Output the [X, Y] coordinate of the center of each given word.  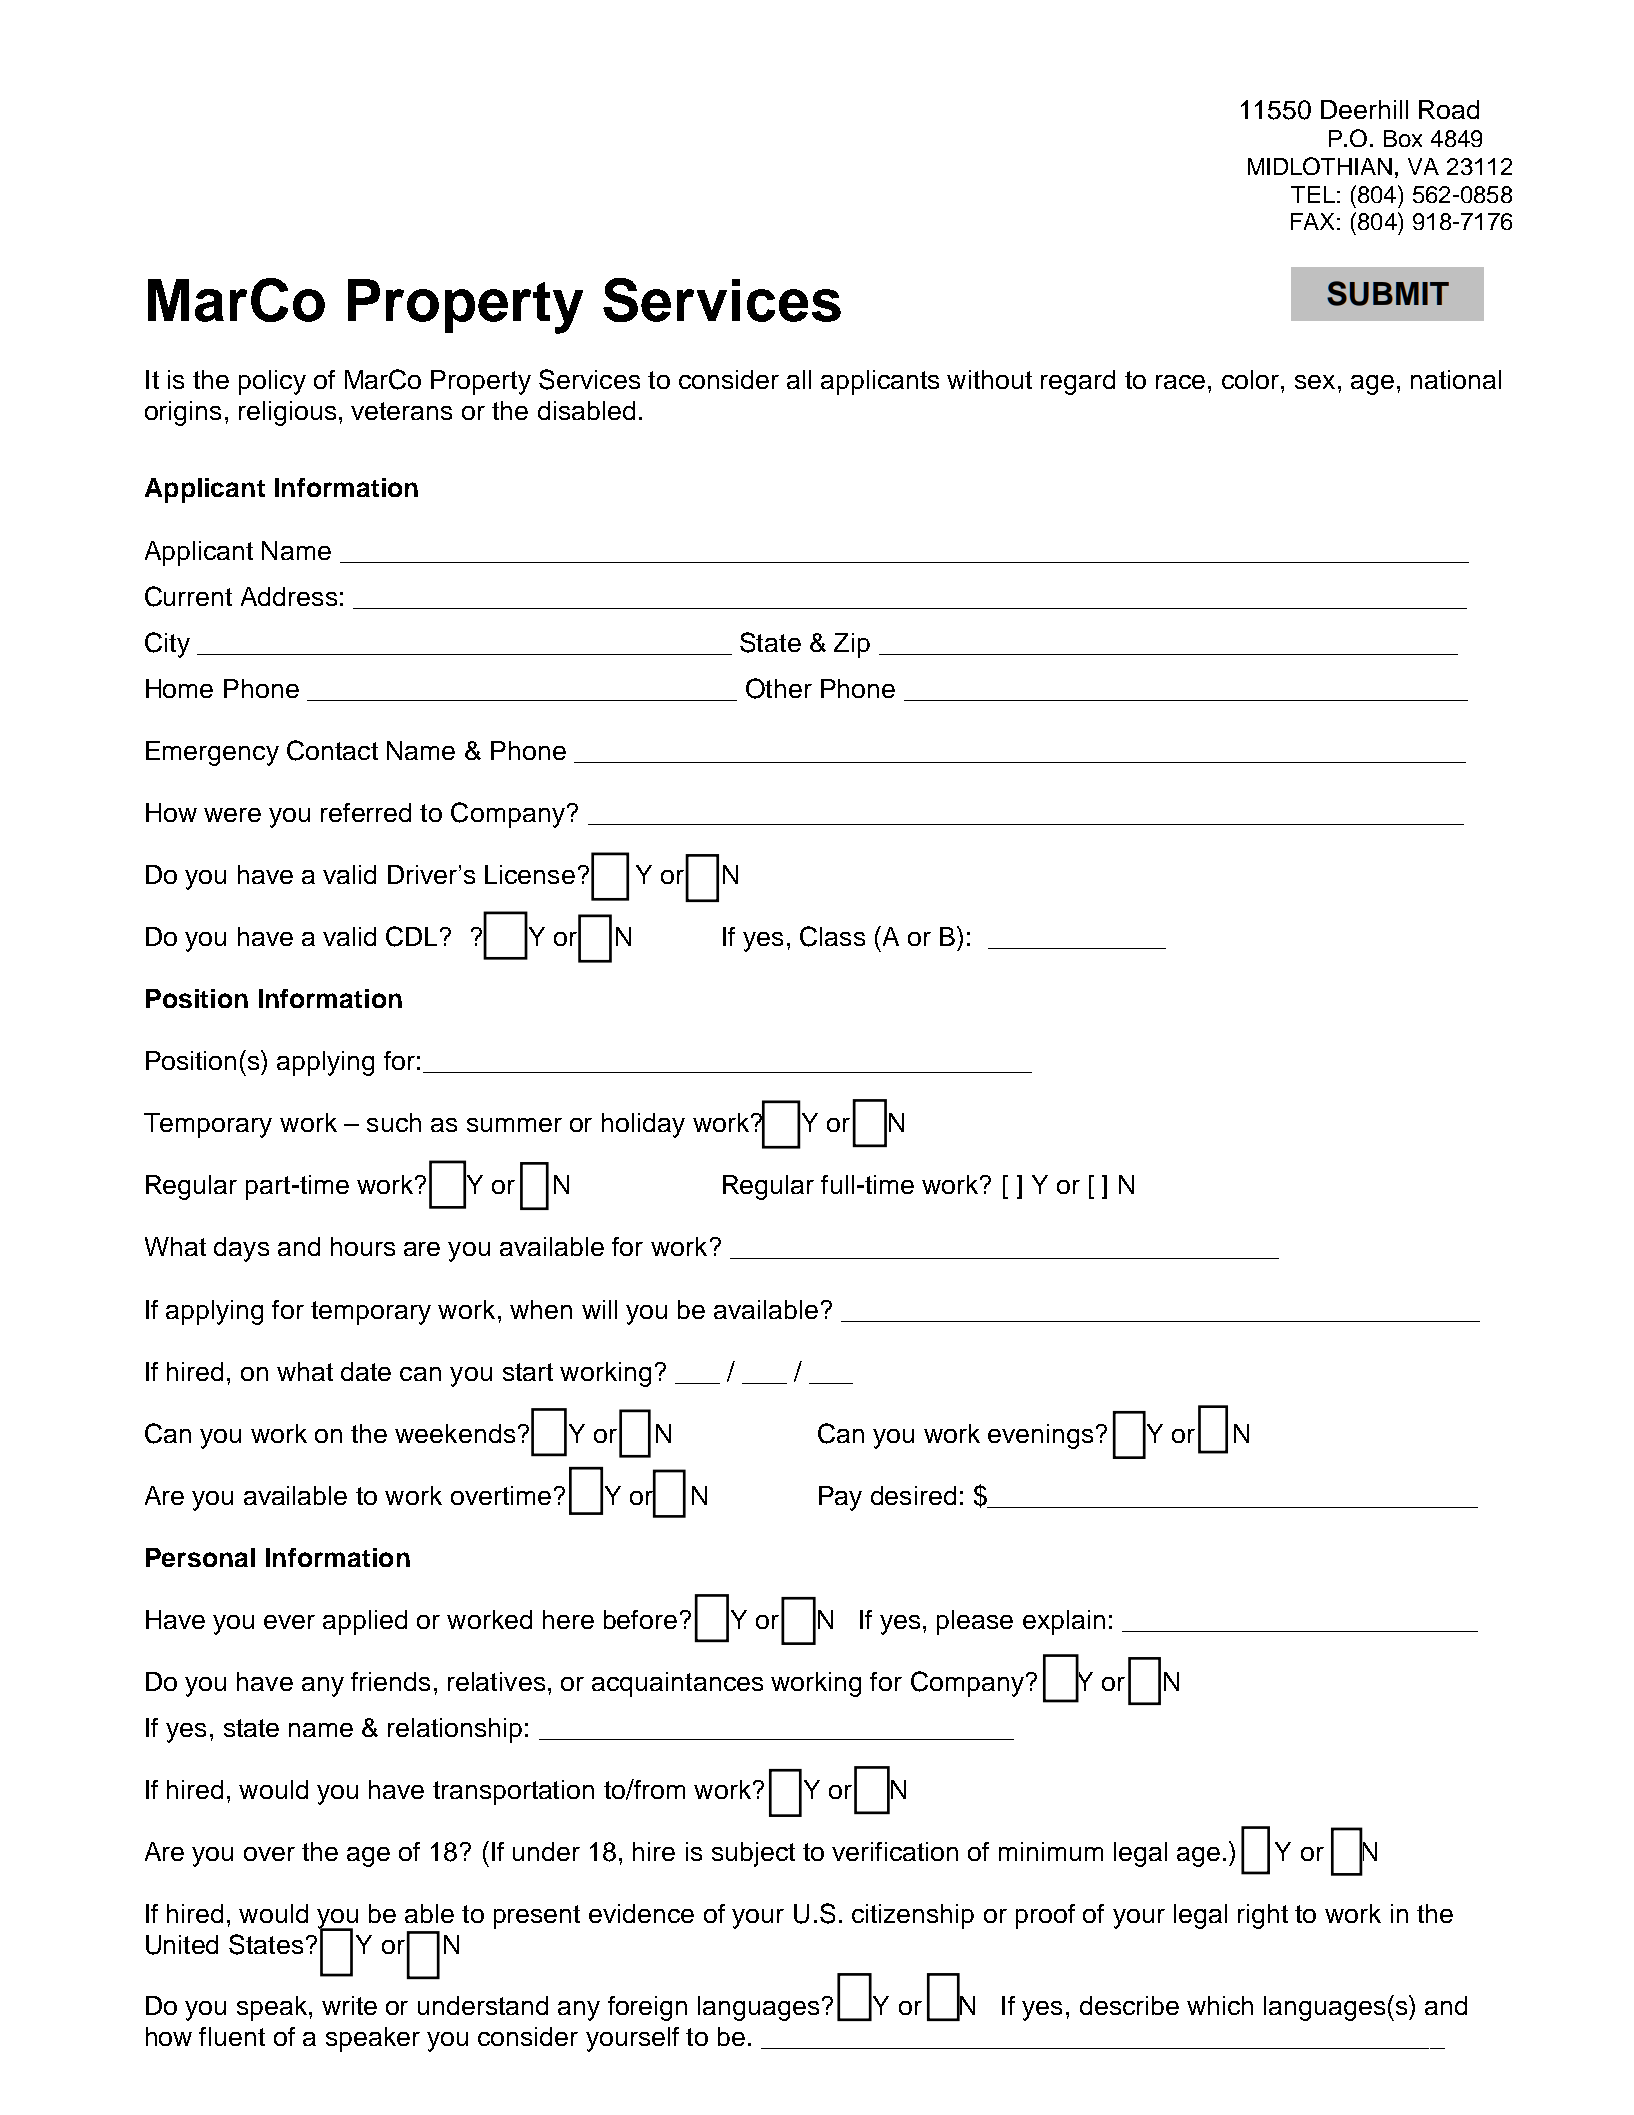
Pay [840, 1498]
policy [272, 382]
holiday [643, 1125]
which [1220, 2005]
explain [1064, 1622]
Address [289, 596]
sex [1315, 382]
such [394, 1122]
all [799, 379]
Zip [852, 645]
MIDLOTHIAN [1320, 166]
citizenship [913, 1916]
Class [832, 936]
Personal [200, 1557]
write [349, 2005]
